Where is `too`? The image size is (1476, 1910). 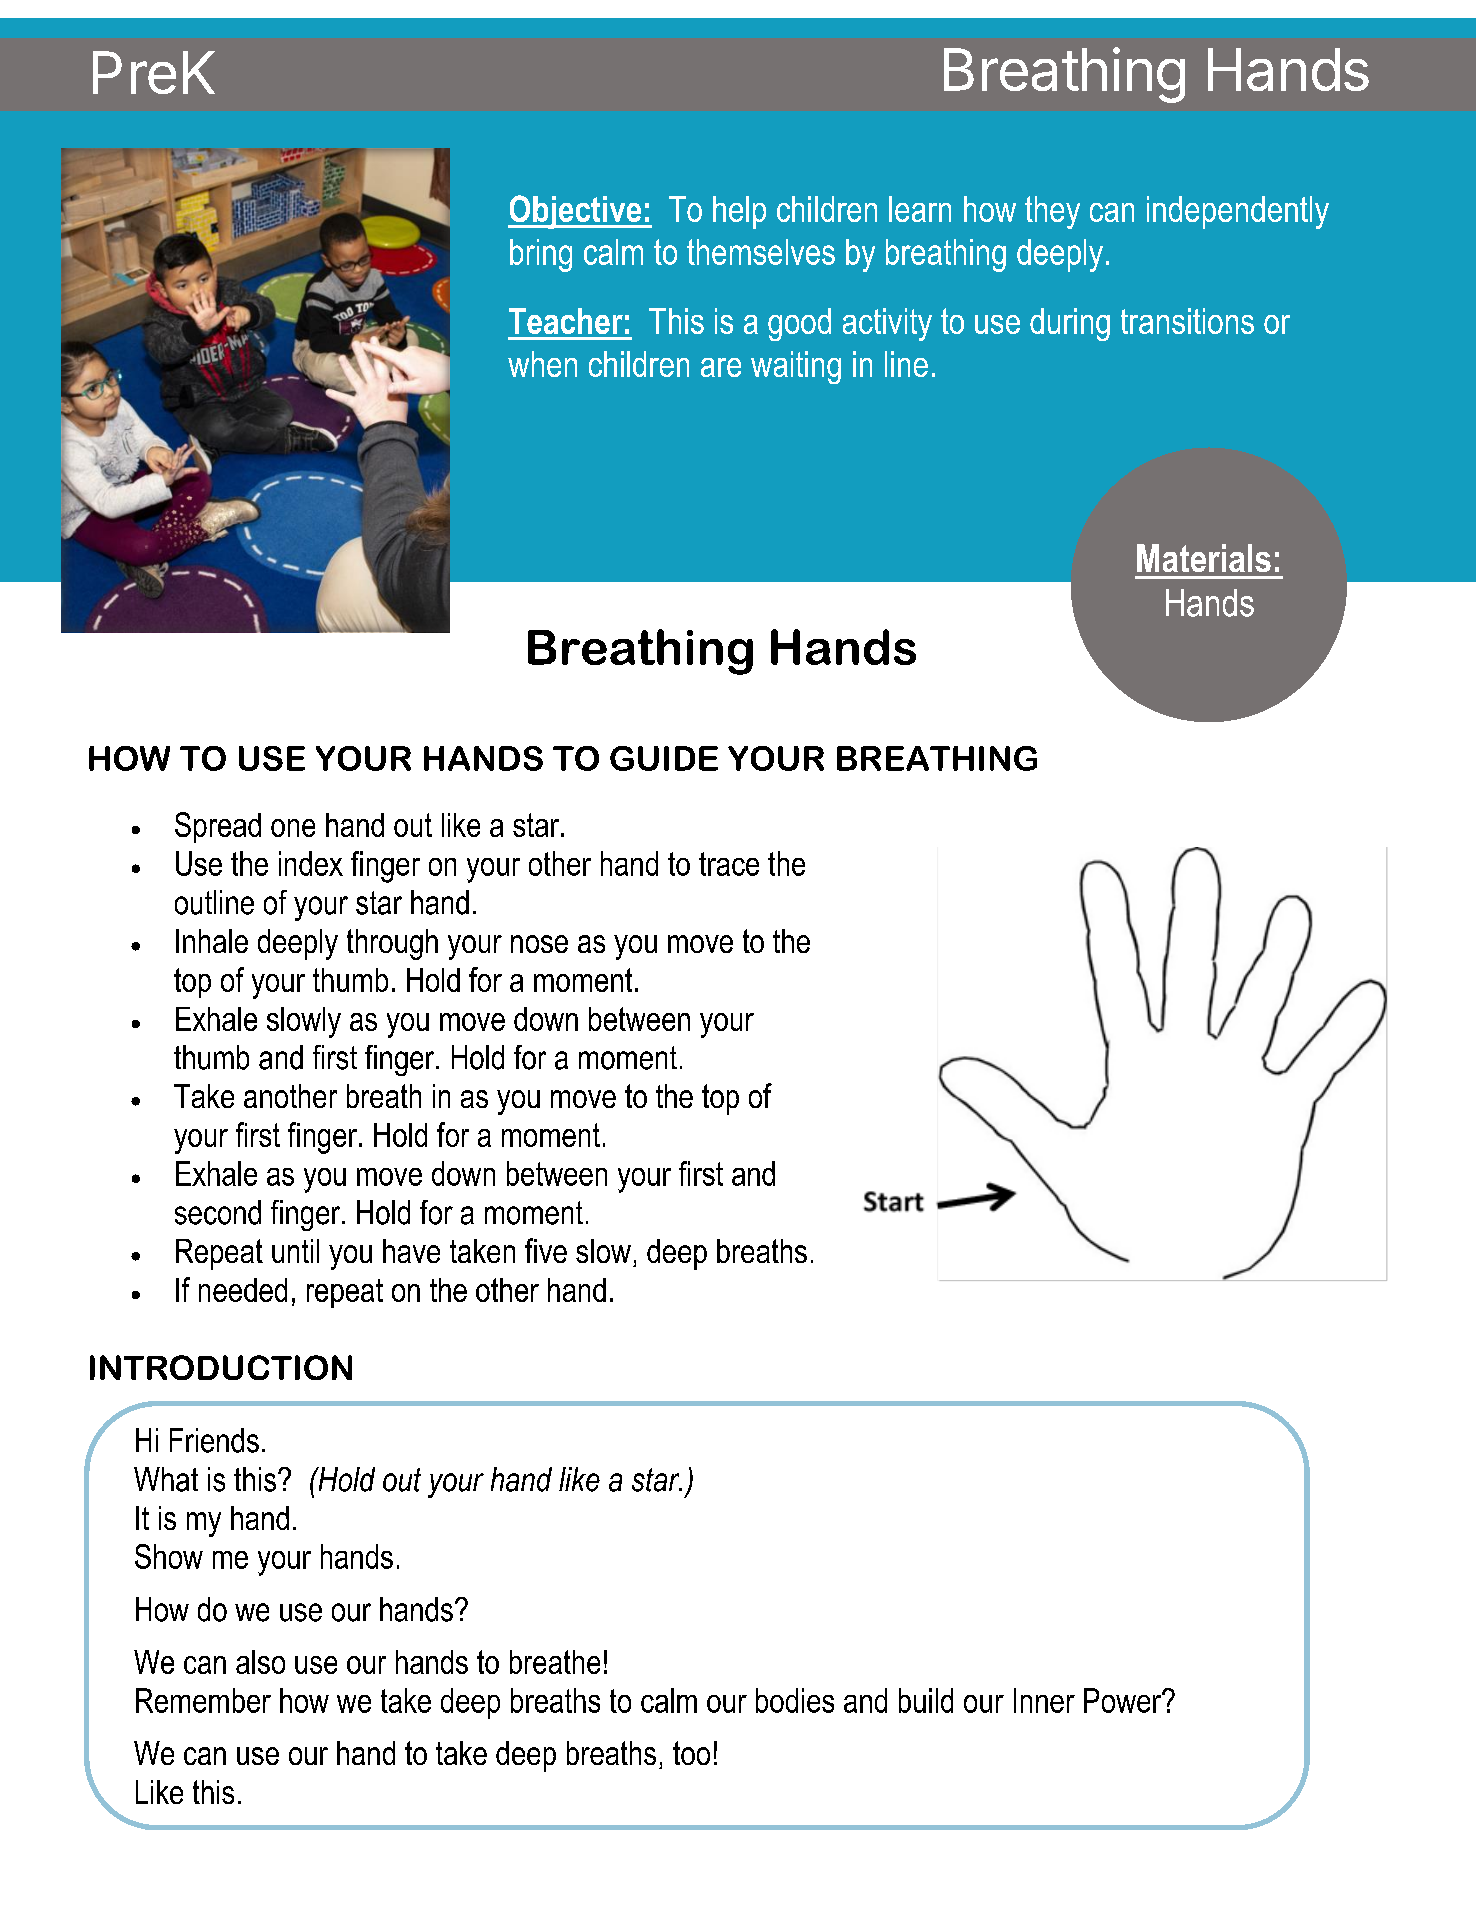
too is located at coordinates (691, 1753).
